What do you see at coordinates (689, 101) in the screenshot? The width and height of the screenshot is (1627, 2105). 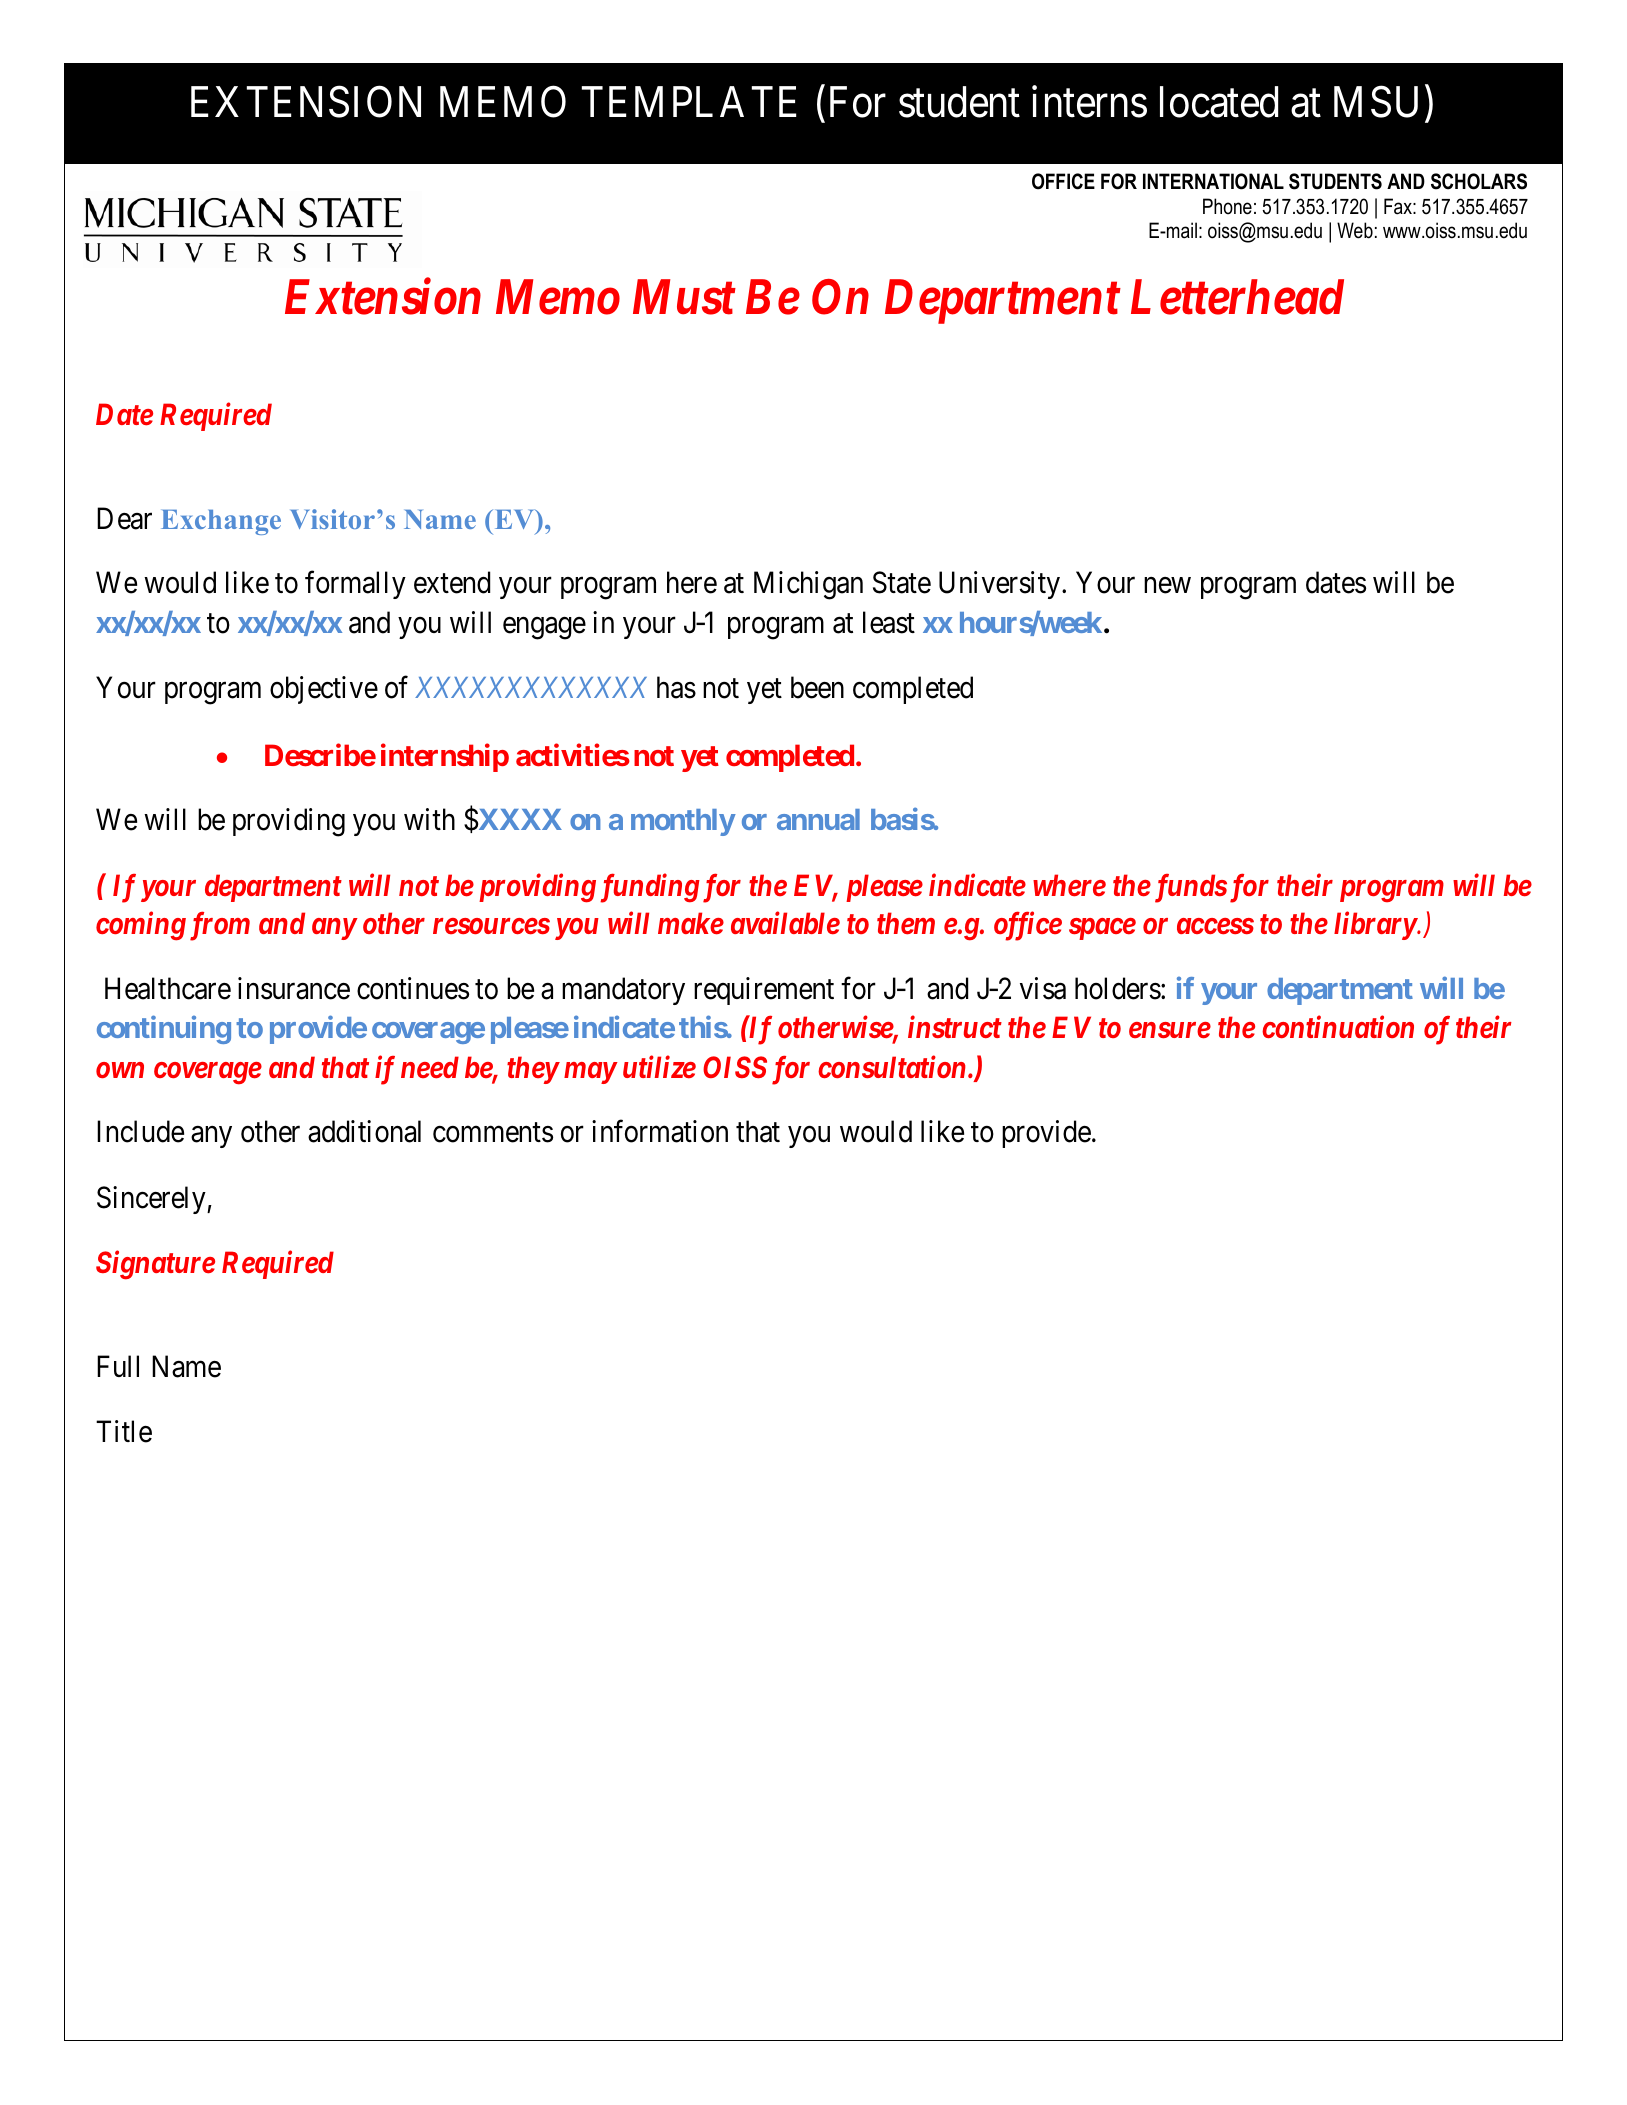 I see `TEMPLATE` at bounding box center [689, 101].
